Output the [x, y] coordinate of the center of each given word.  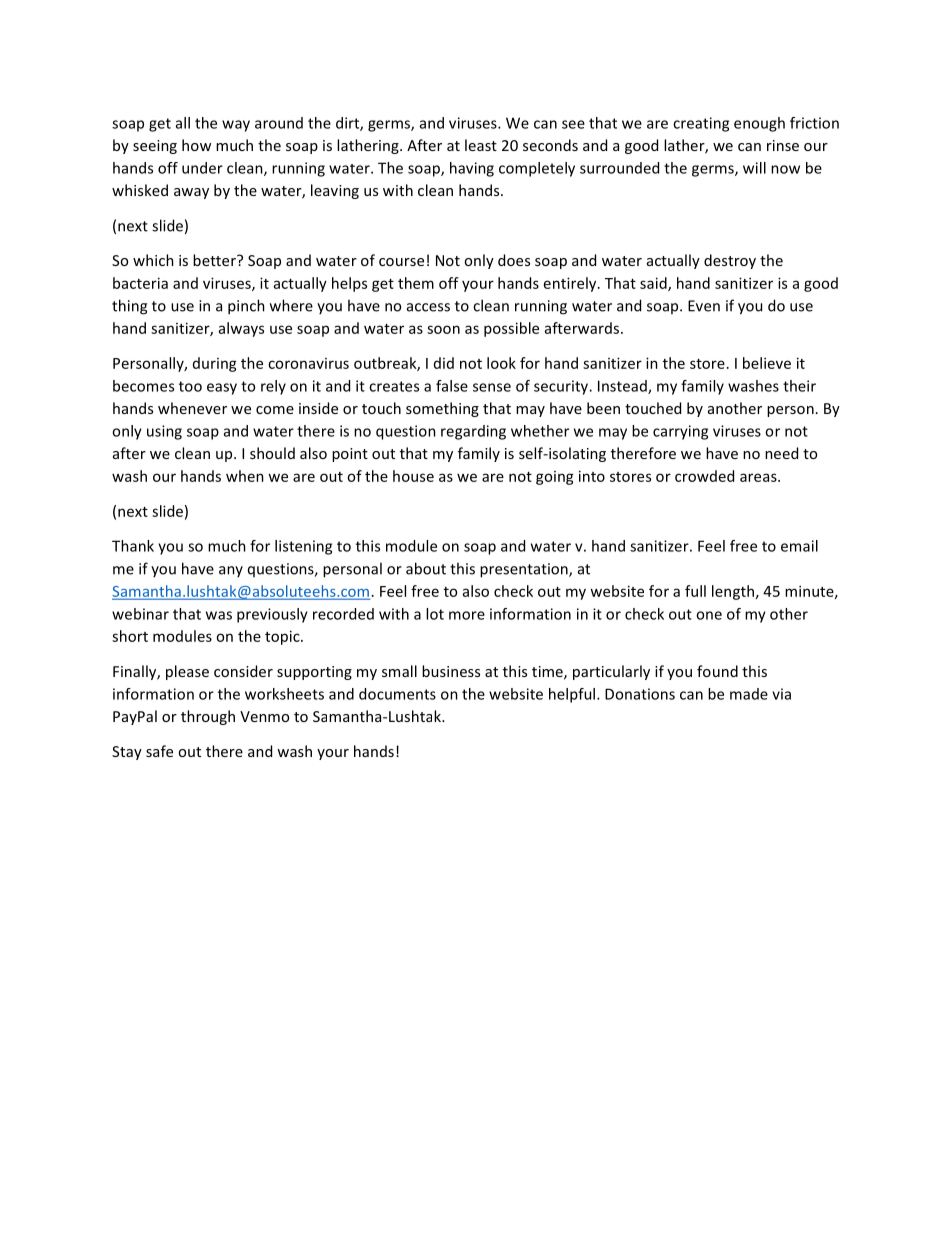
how [196, 145]
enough [759, 124]
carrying [680, 432]
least [481, 145]
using [164, 432]
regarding [473, 432]
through [208, 717]
